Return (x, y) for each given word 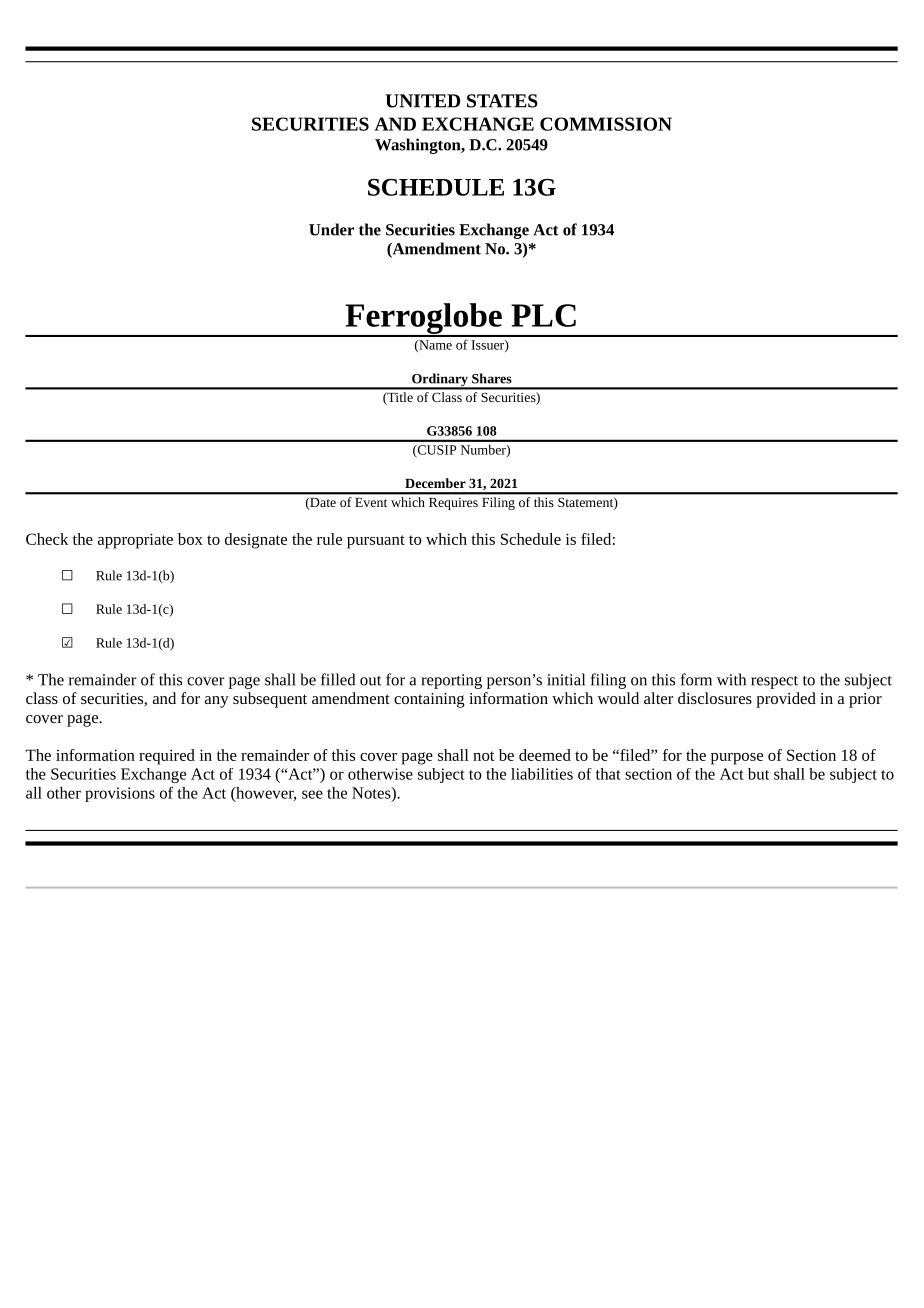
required (167, 757)
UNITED (422, 101)
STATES (502, 101)
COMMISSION (606, 124)
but (758, 774)
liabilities (542, 774)
